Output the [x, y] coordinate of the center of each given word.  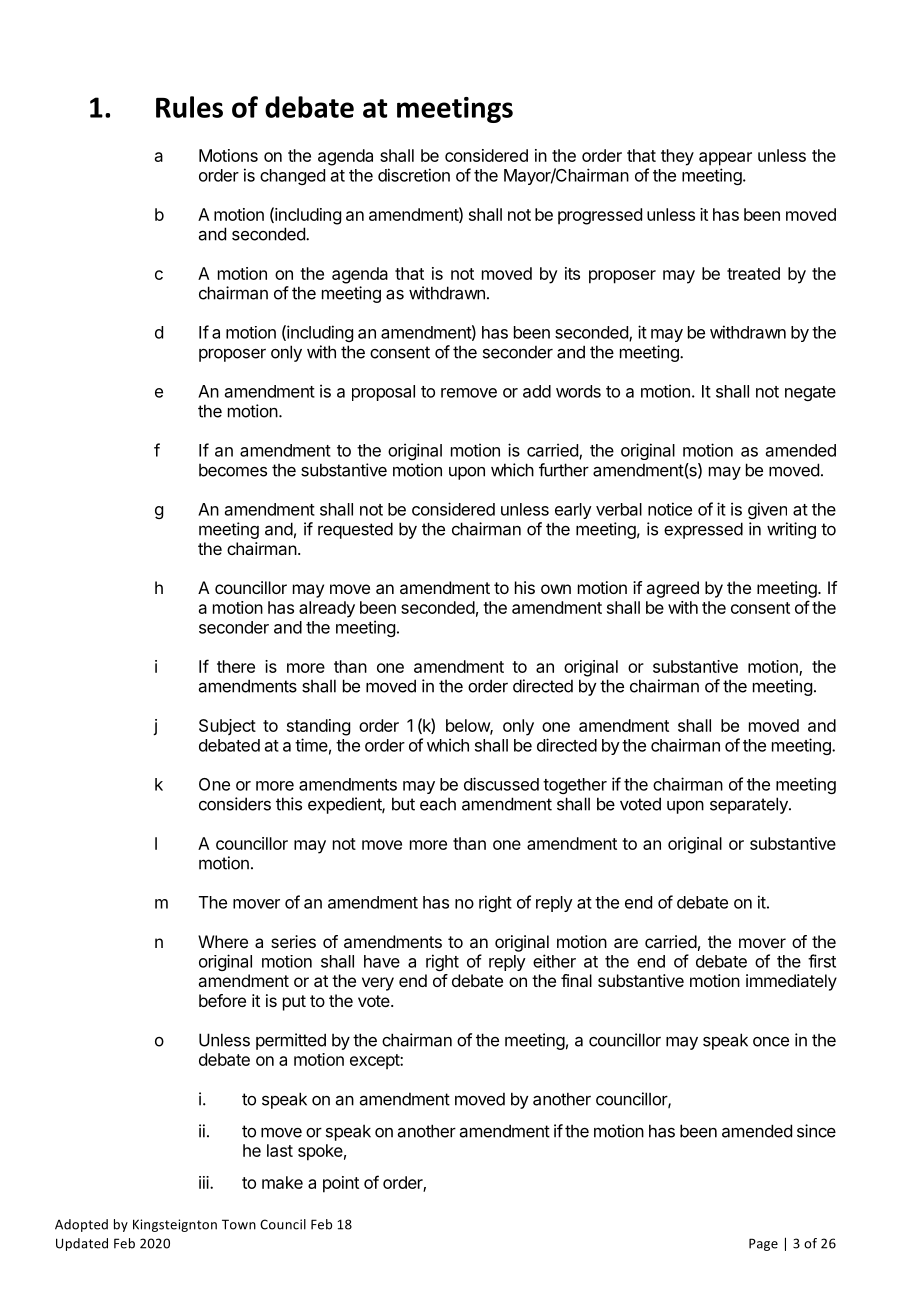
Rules [189, 107]
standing [318, 727]
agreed [672, 589]
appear [725, 159]
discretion [414, 175]
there [236, 666]
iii [205, 1182]
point [341, 1184]
